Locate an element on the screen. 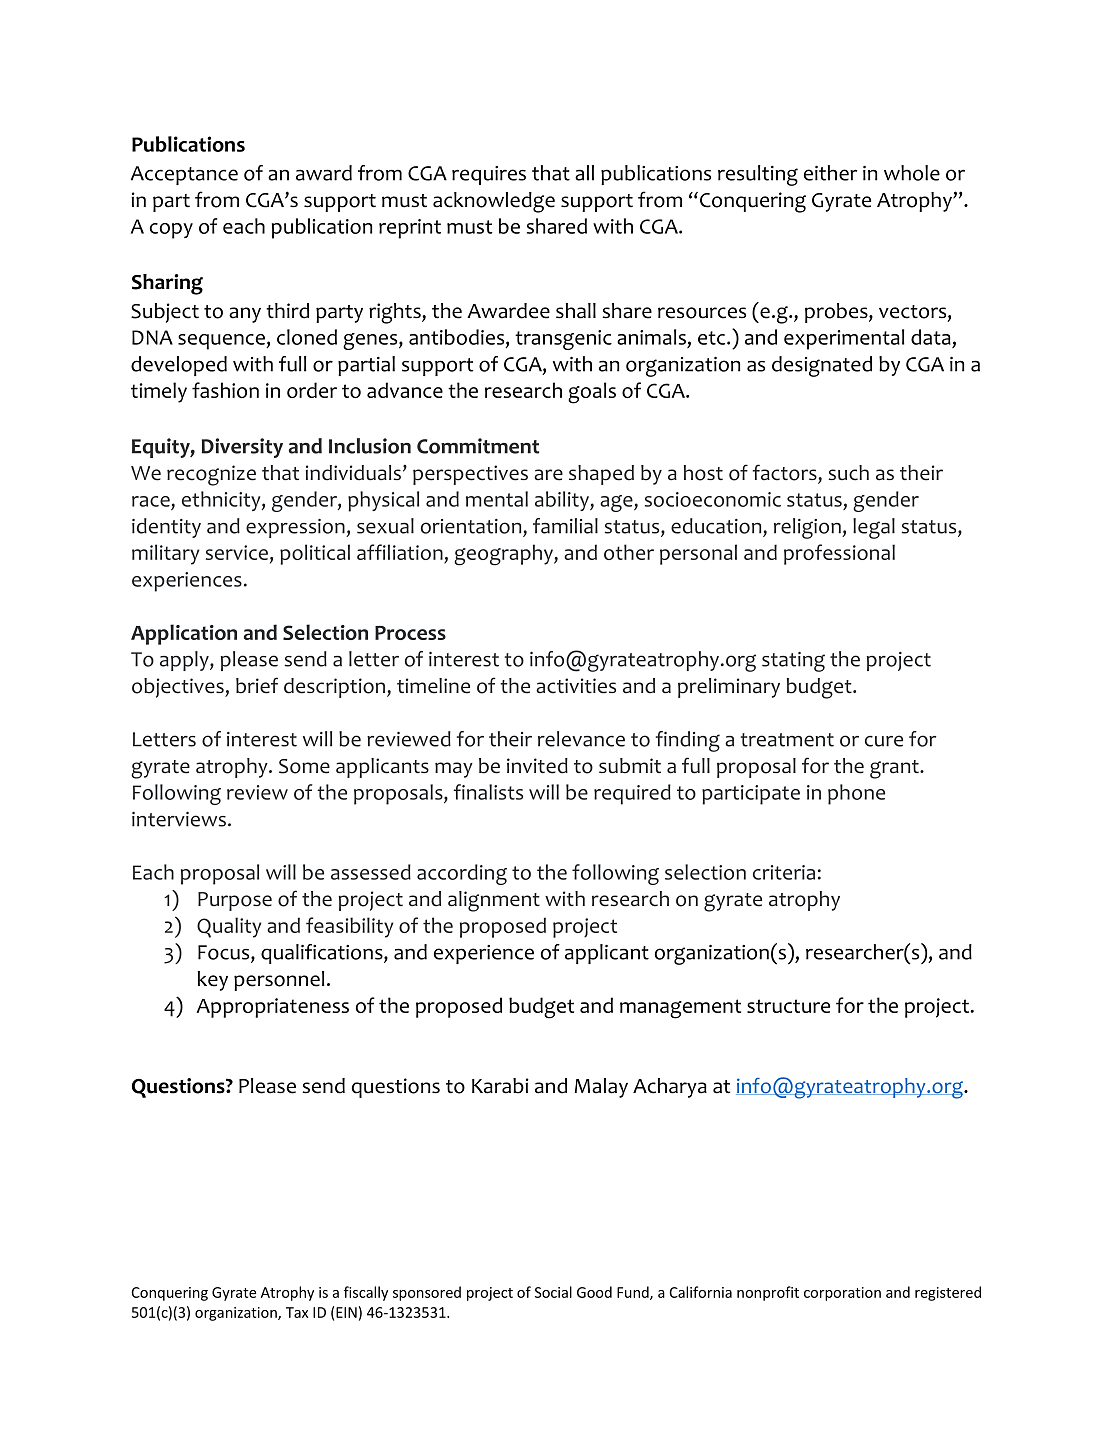 This screenshot has height=1441, width=1114. Tax is located at coordinates (297, 1312).
